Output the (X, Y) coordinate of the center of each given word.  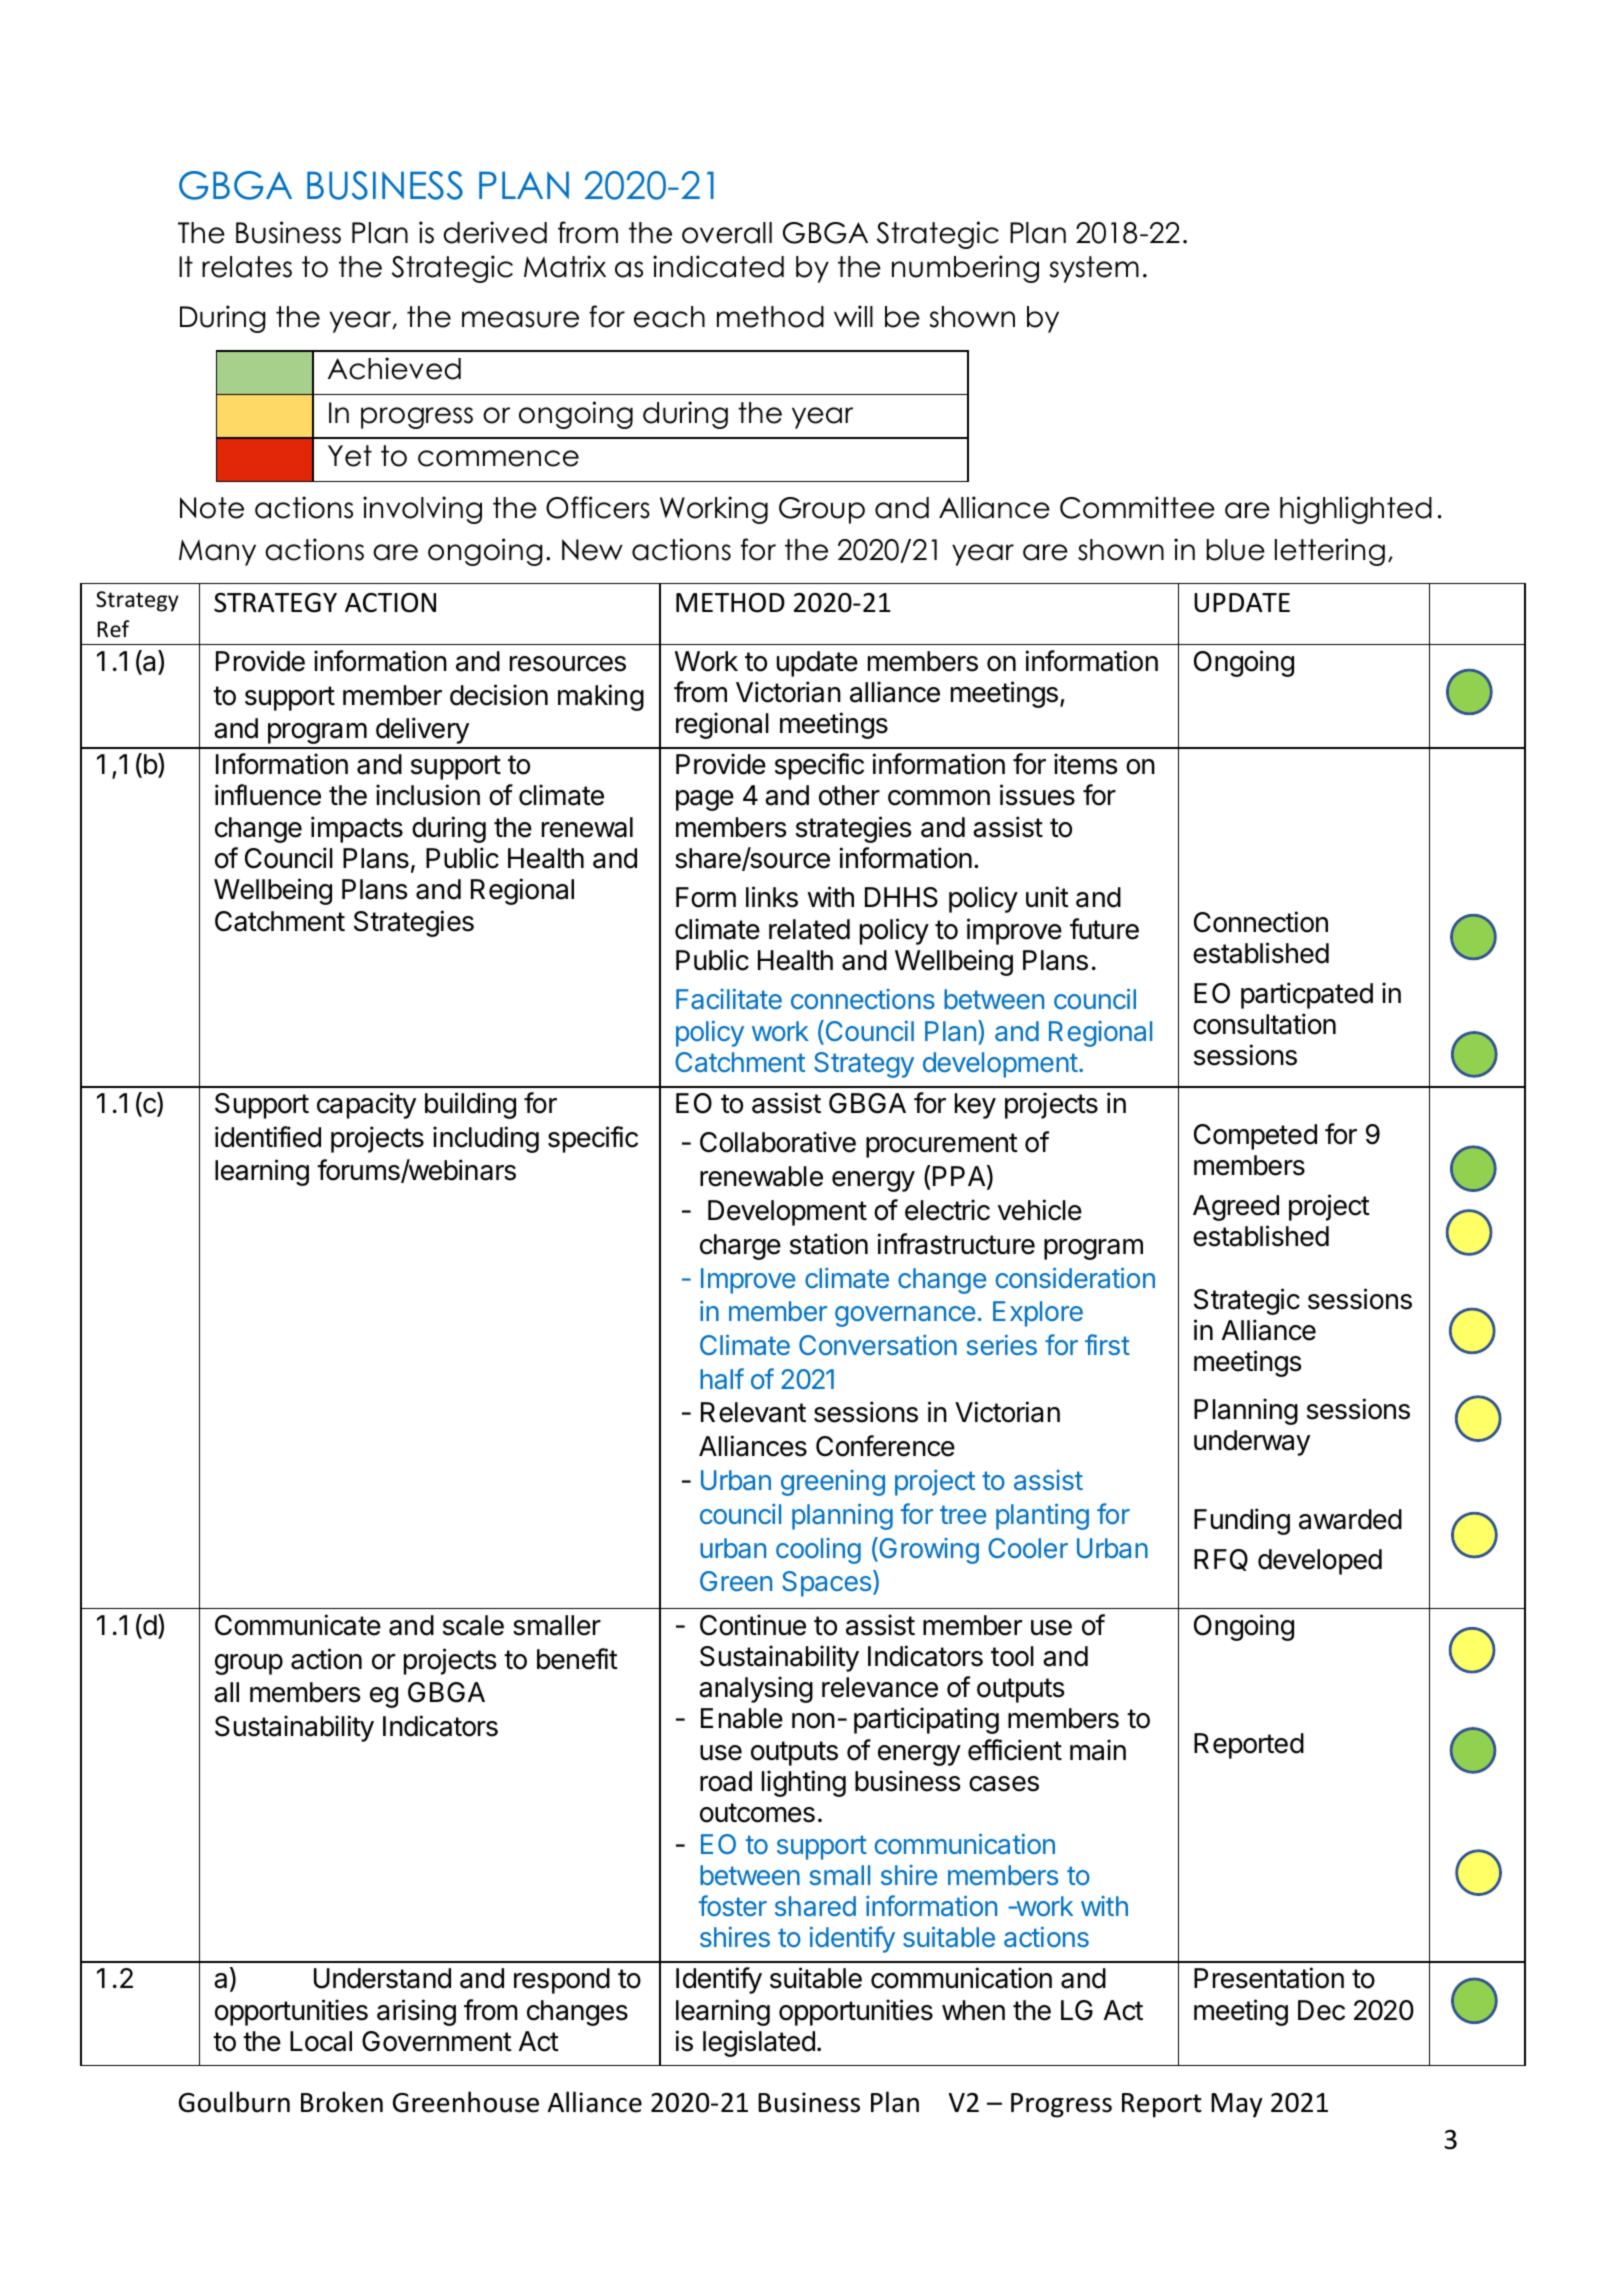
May (1236, 2105)
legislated (759, 2043)
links (772, 897)
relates (247, 267)
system (1094, 269)
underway (1252, 1443)
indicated (718, 266)
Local (321, 2041)
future (1104, 929)
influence (268, 795)
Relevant (753, 1412)
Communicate (298, 1625)
